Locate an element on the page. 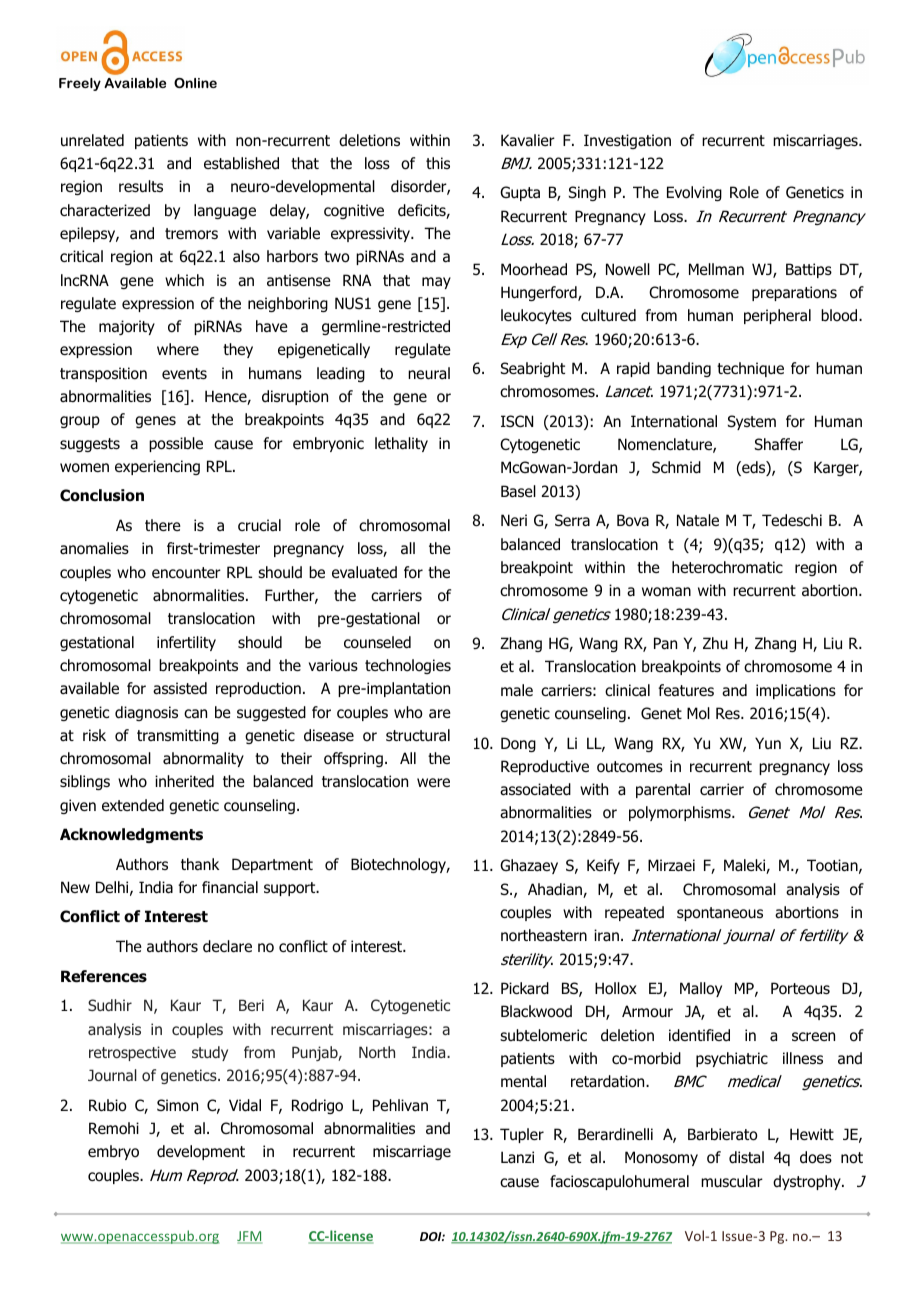  technologies is located at coordinates (408, 666).
